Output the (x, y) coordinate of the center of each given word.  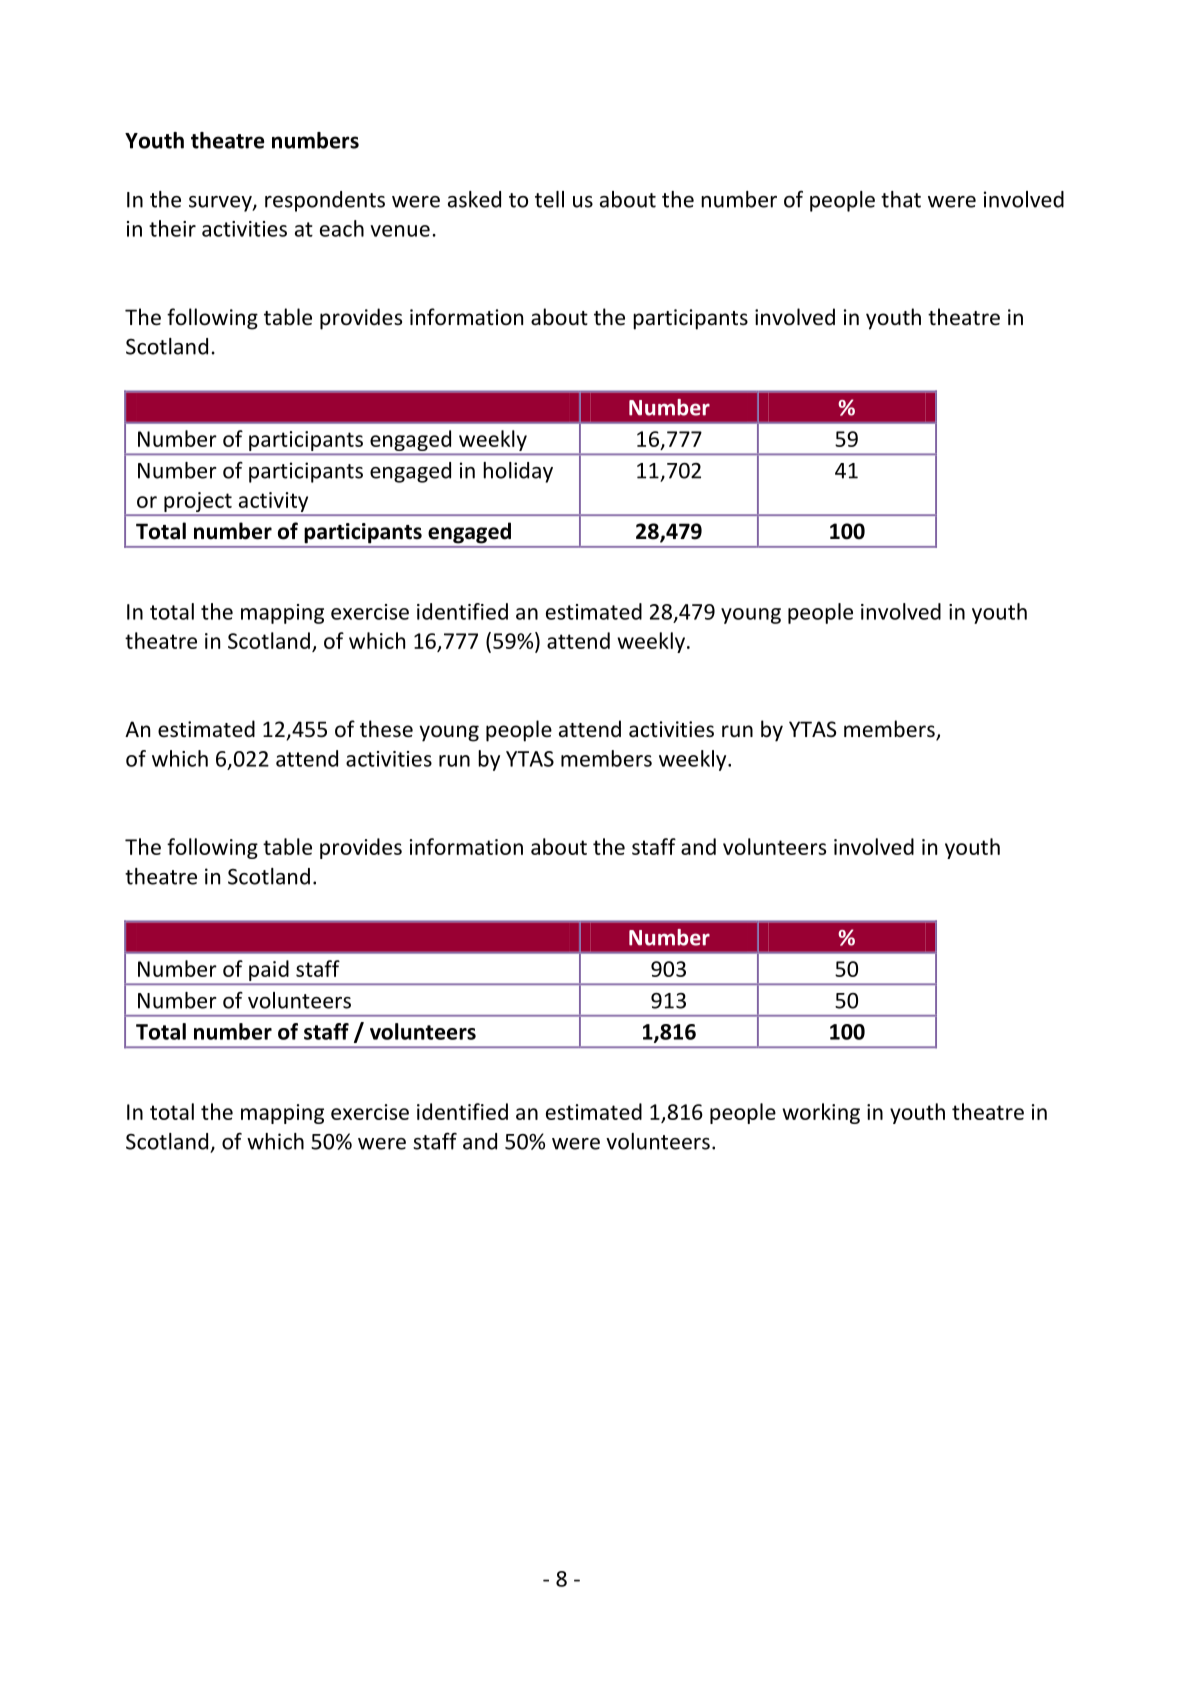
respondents (325, 201)
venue (400, 231)
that (901, 199)
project (198, 502)
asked (474, 199)
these (386, 729)
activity (273, 502)
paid (269, 972)
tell (549, 199)
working (821, 1113)
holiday (518, 472)
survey (221, 204)
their (172, 228)
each (342, 228)
